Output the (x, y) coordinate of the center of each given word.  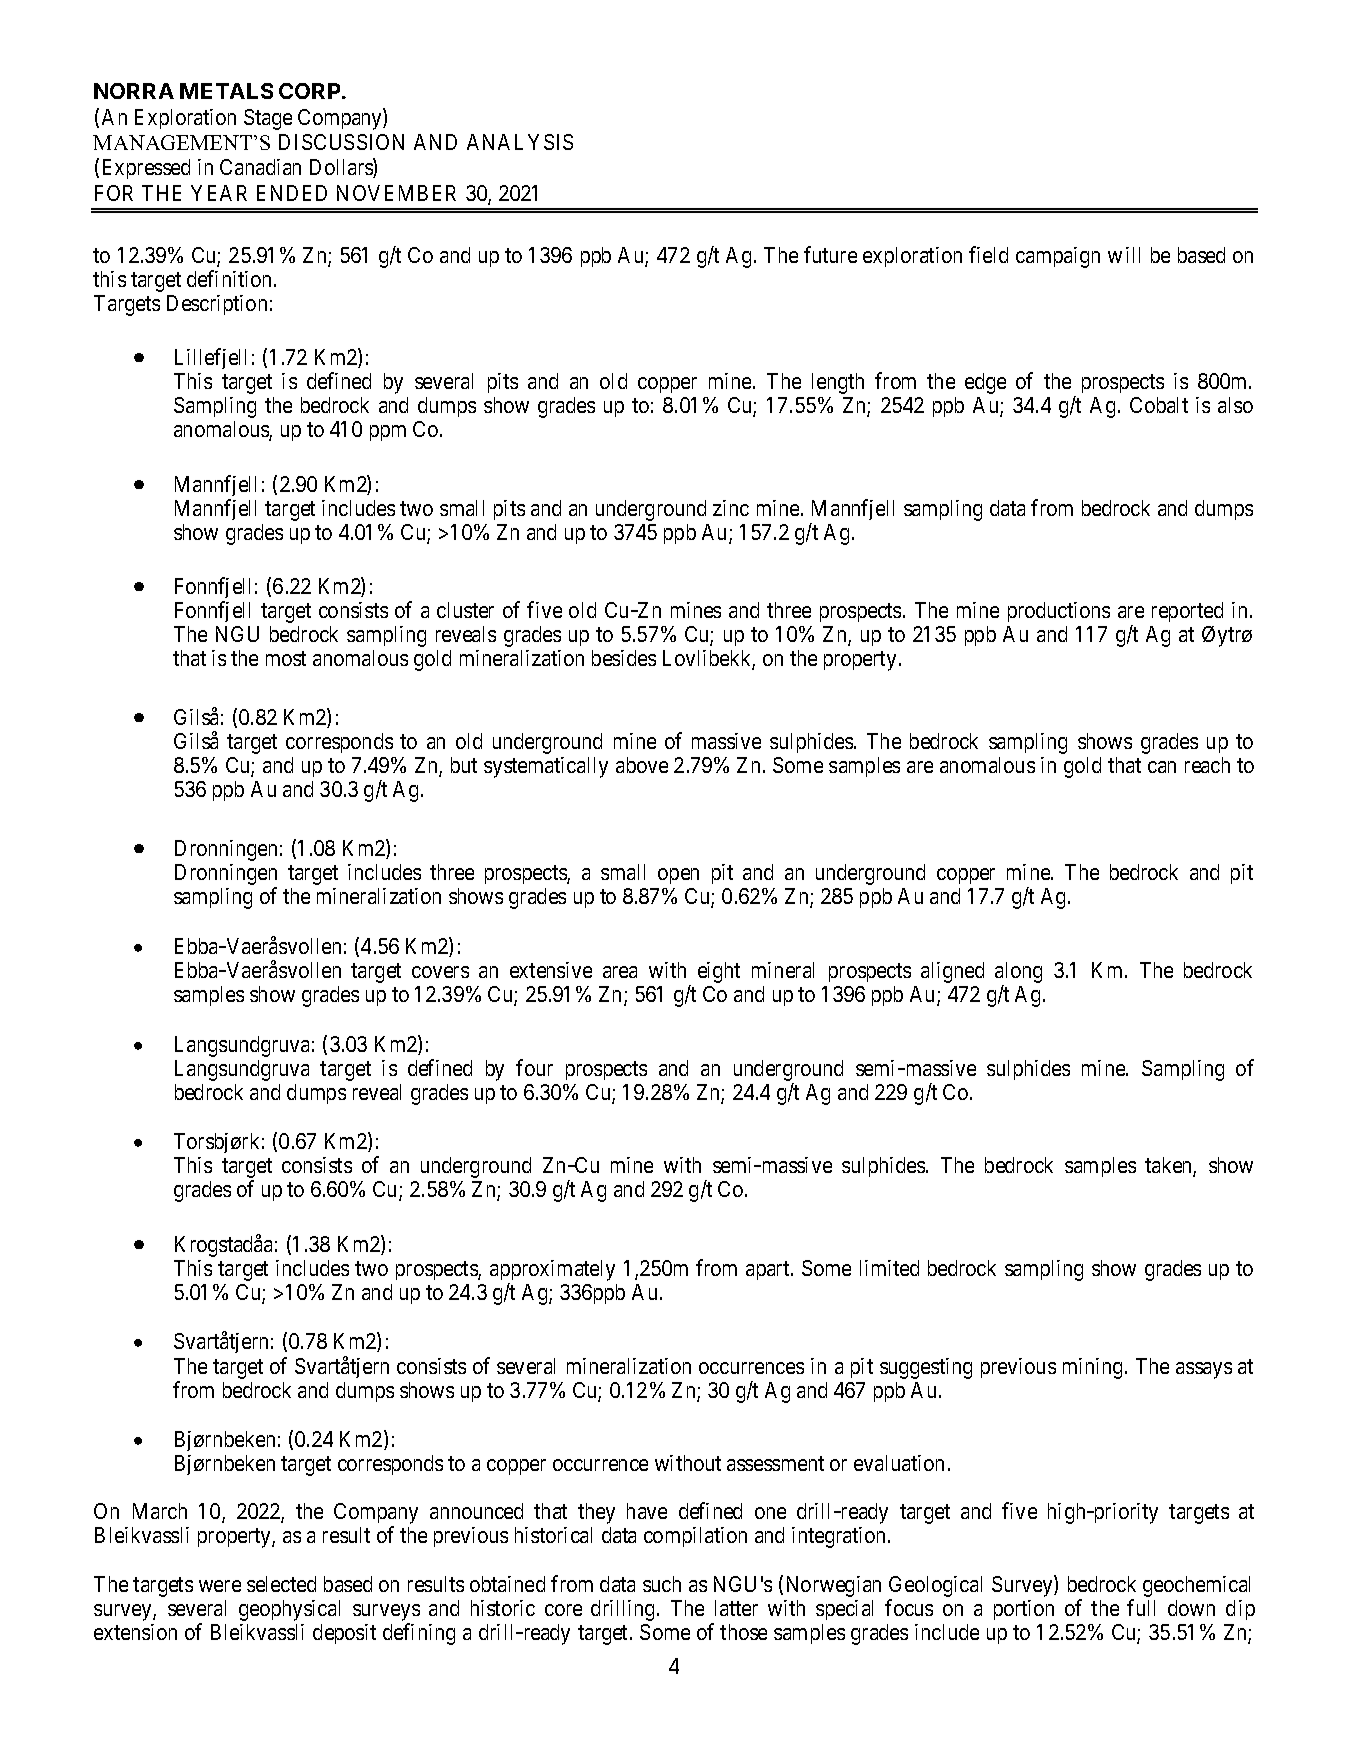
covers (440, 972)
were (220, 1586)
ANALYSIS (520, 142)
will (1124, 255)
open (678, 876)
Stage (268, 119)
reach (1207, 765)
